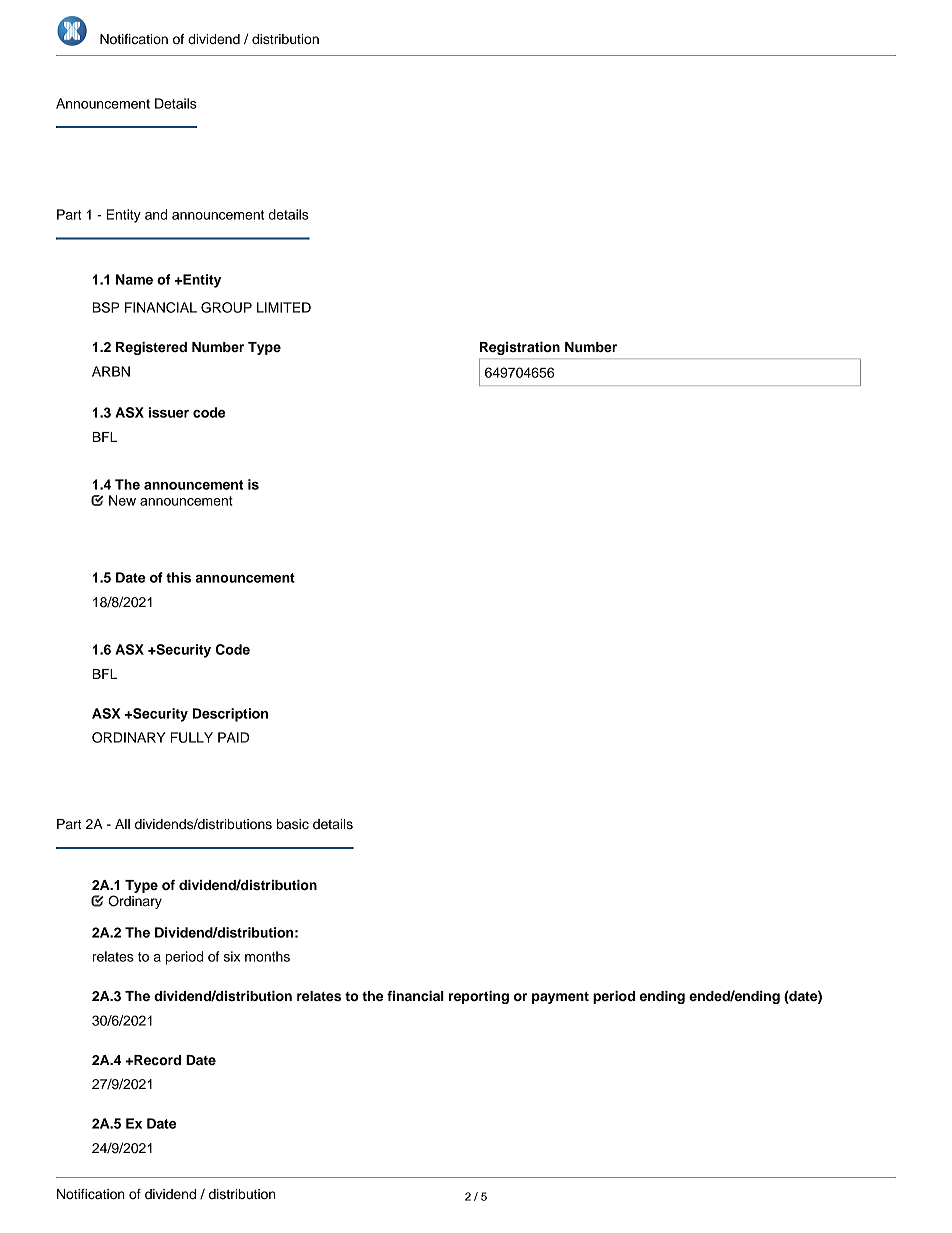  I want to click on this, so click(178, 577).
